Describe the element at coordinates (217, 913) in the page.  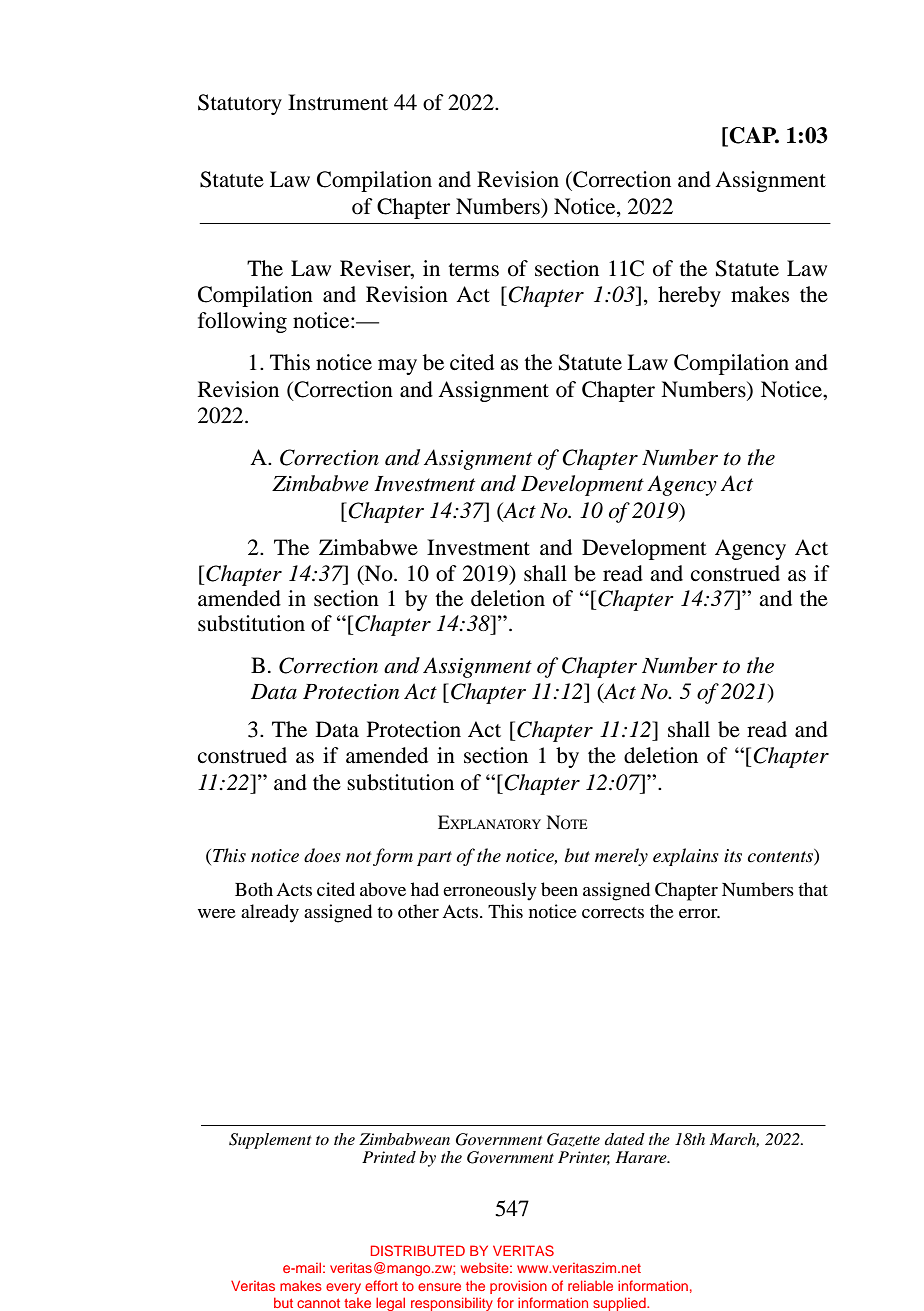
I see `were` at that location.
